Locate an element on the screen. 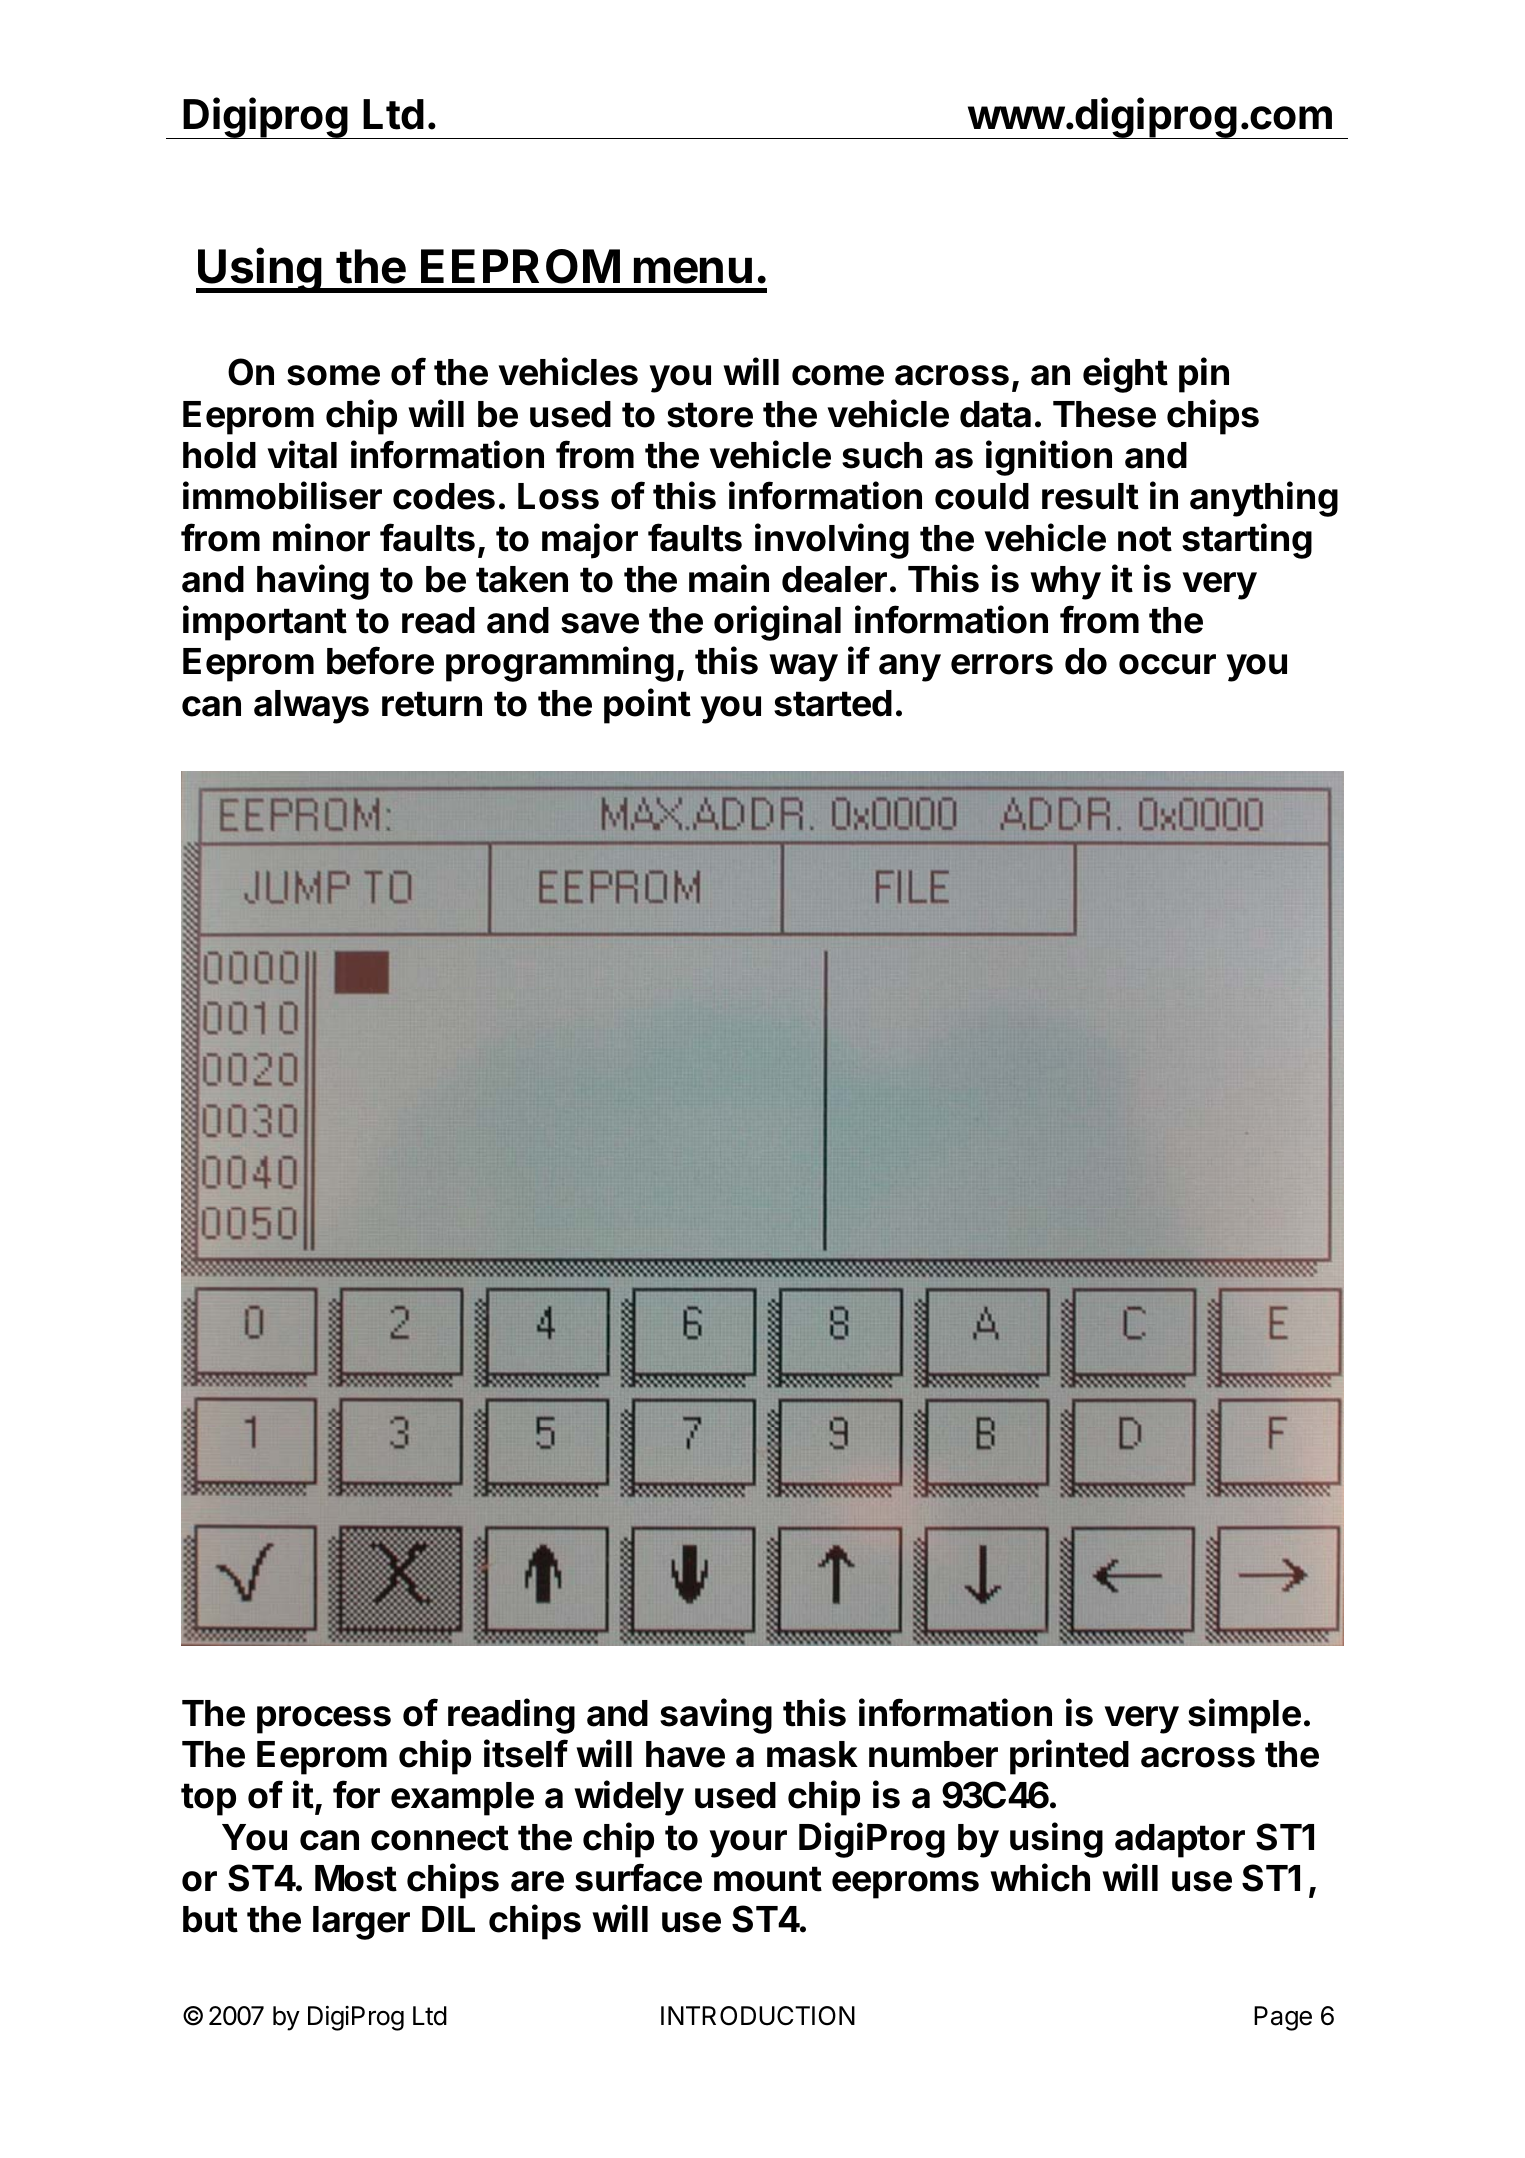  some is located at coordinates (333, 375).
